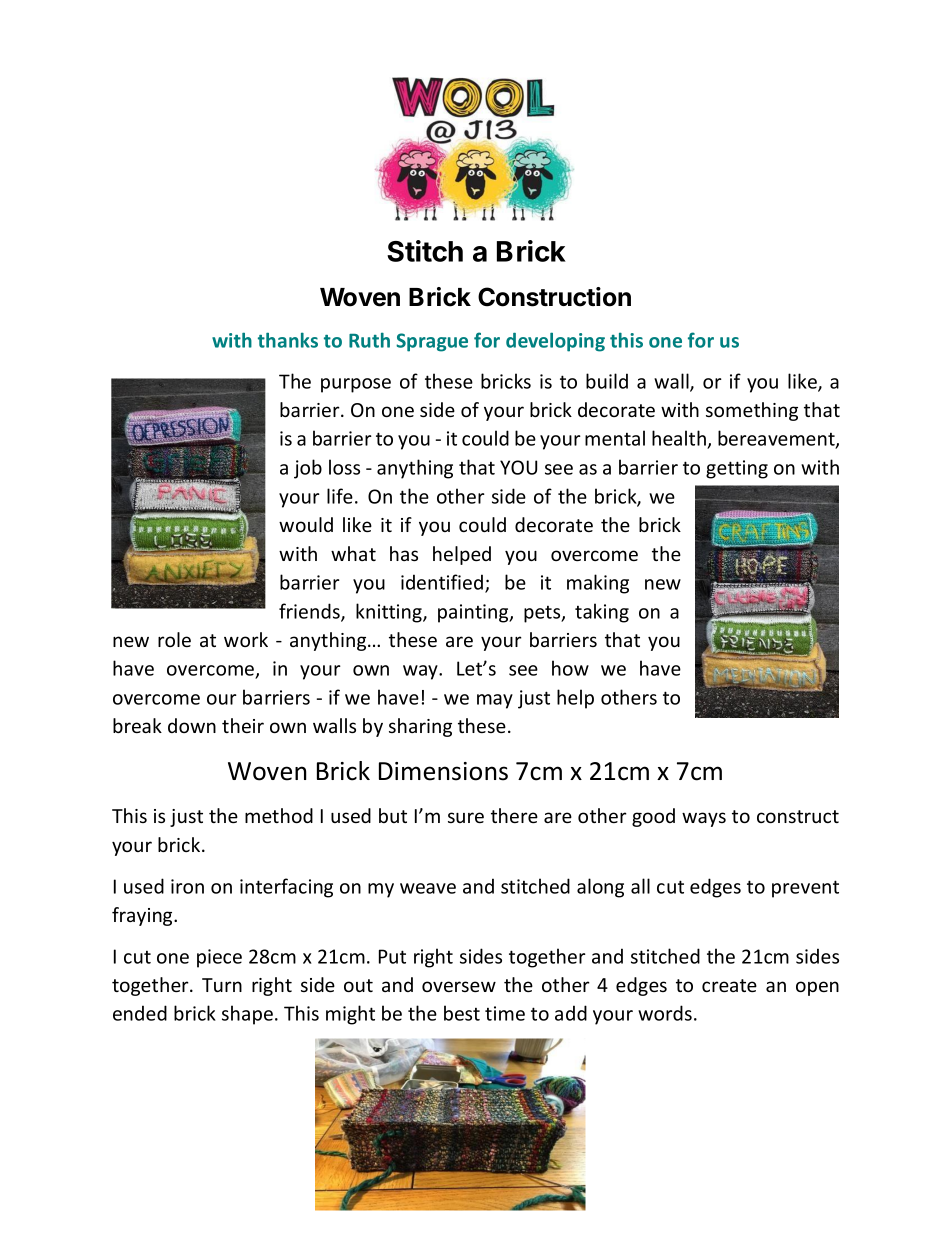  Describe the element at coordinates (222, 985) in the screenshot. I see `Turn` at that location.
